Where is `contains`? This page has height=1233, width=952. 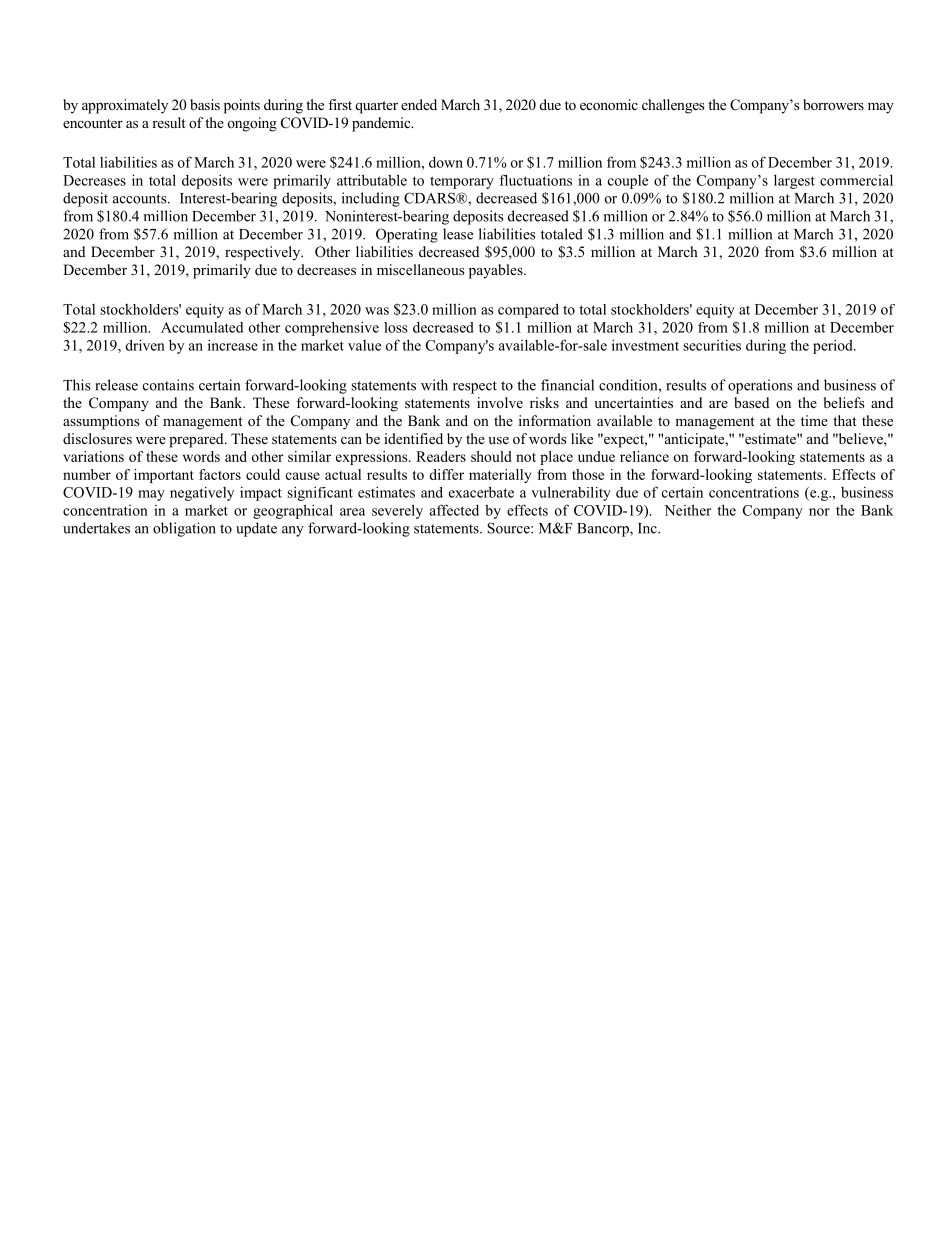 contains is located at coordinates (168, 385).
